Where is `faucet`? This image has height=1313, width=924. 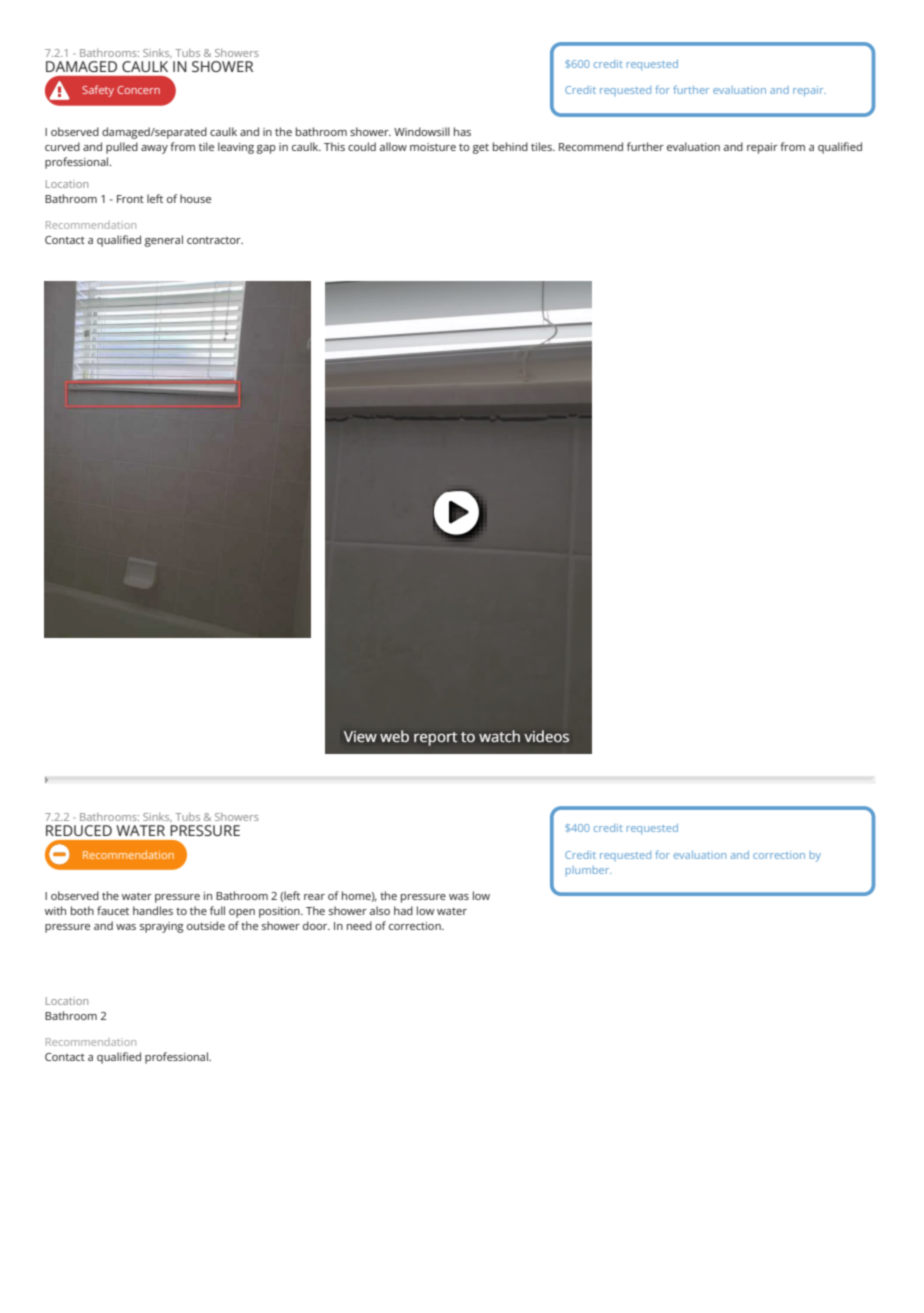
faucet is located at coordinates (113, 910).
